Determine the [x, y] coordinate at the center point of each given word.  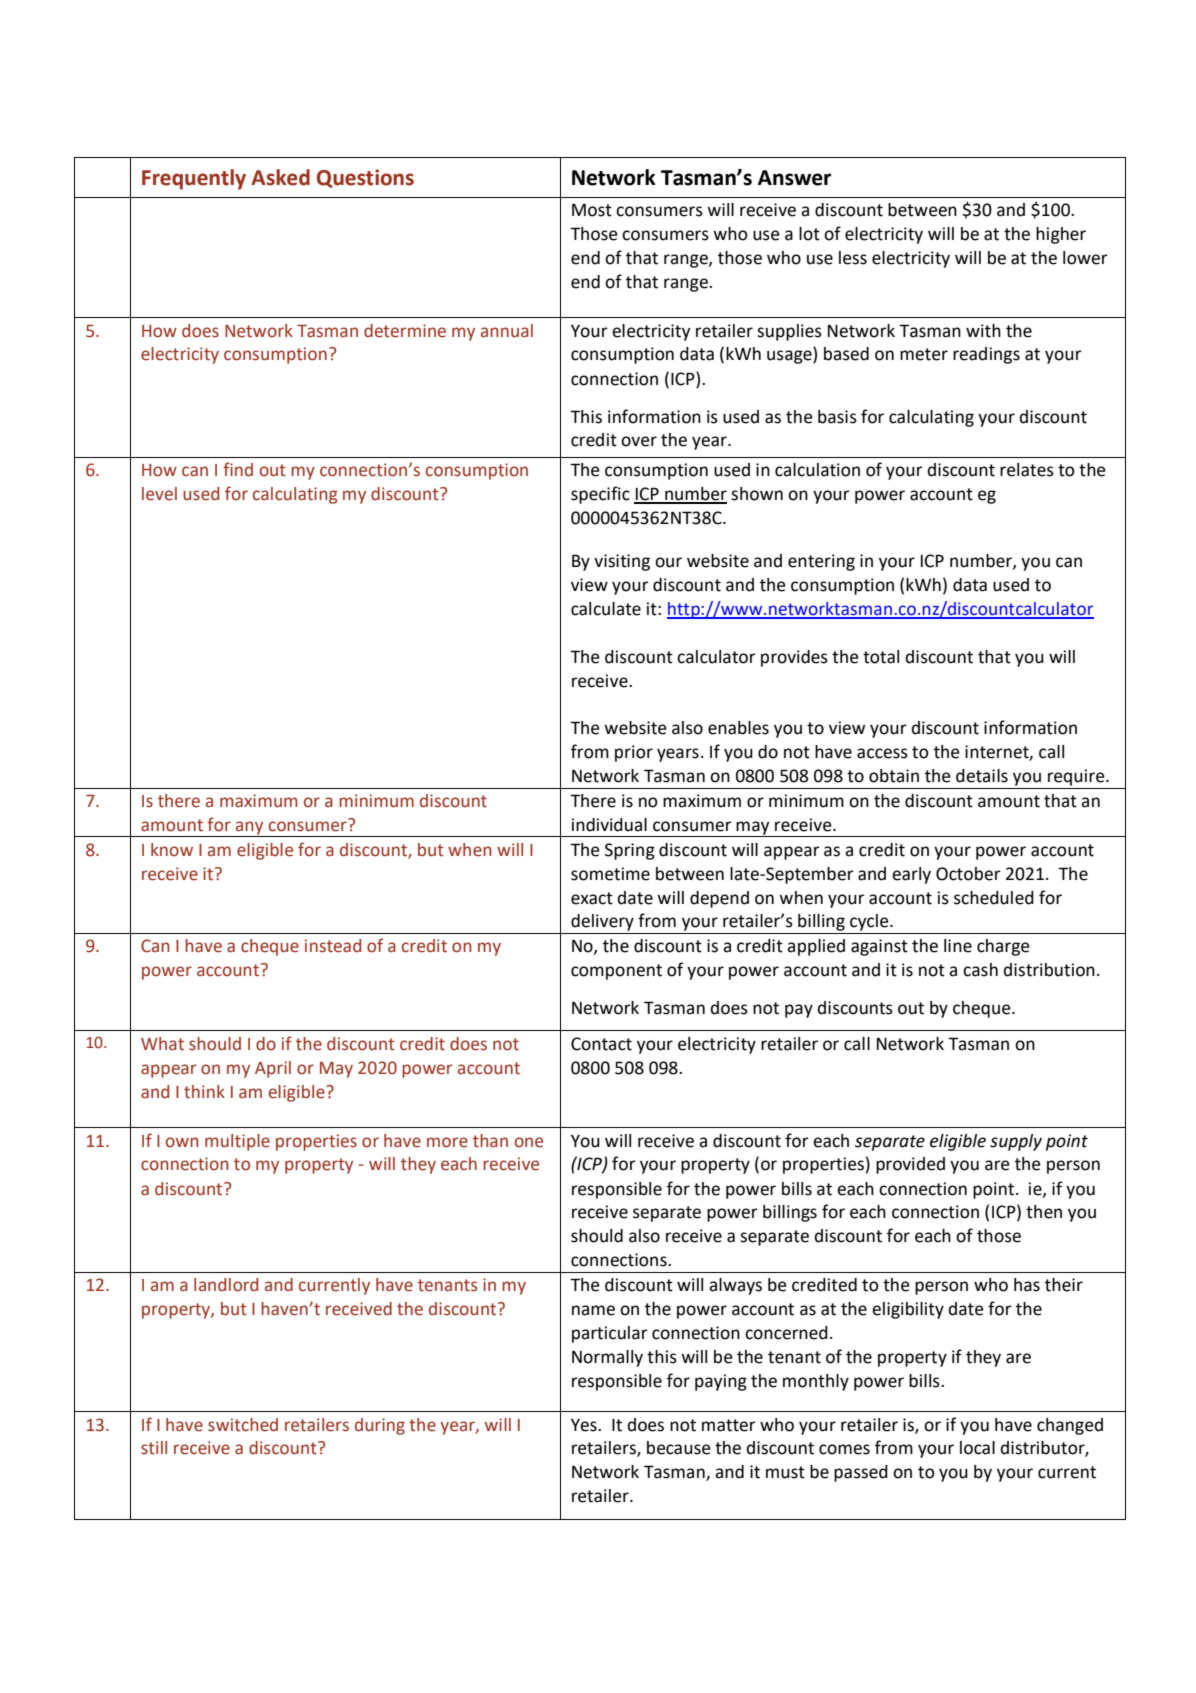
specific [600, 495]
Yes [585, 1425]
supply [1016, 1142]
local [977, 1448]
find [238, 469]
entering [821, 562]
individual [609, 825]
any [250, 829]
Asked [280, 177]
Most [592, 210]
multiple [237, 1142]
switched [243, 1425]
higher [1061, 235]
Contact [601, 1044]
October [968, 874]
